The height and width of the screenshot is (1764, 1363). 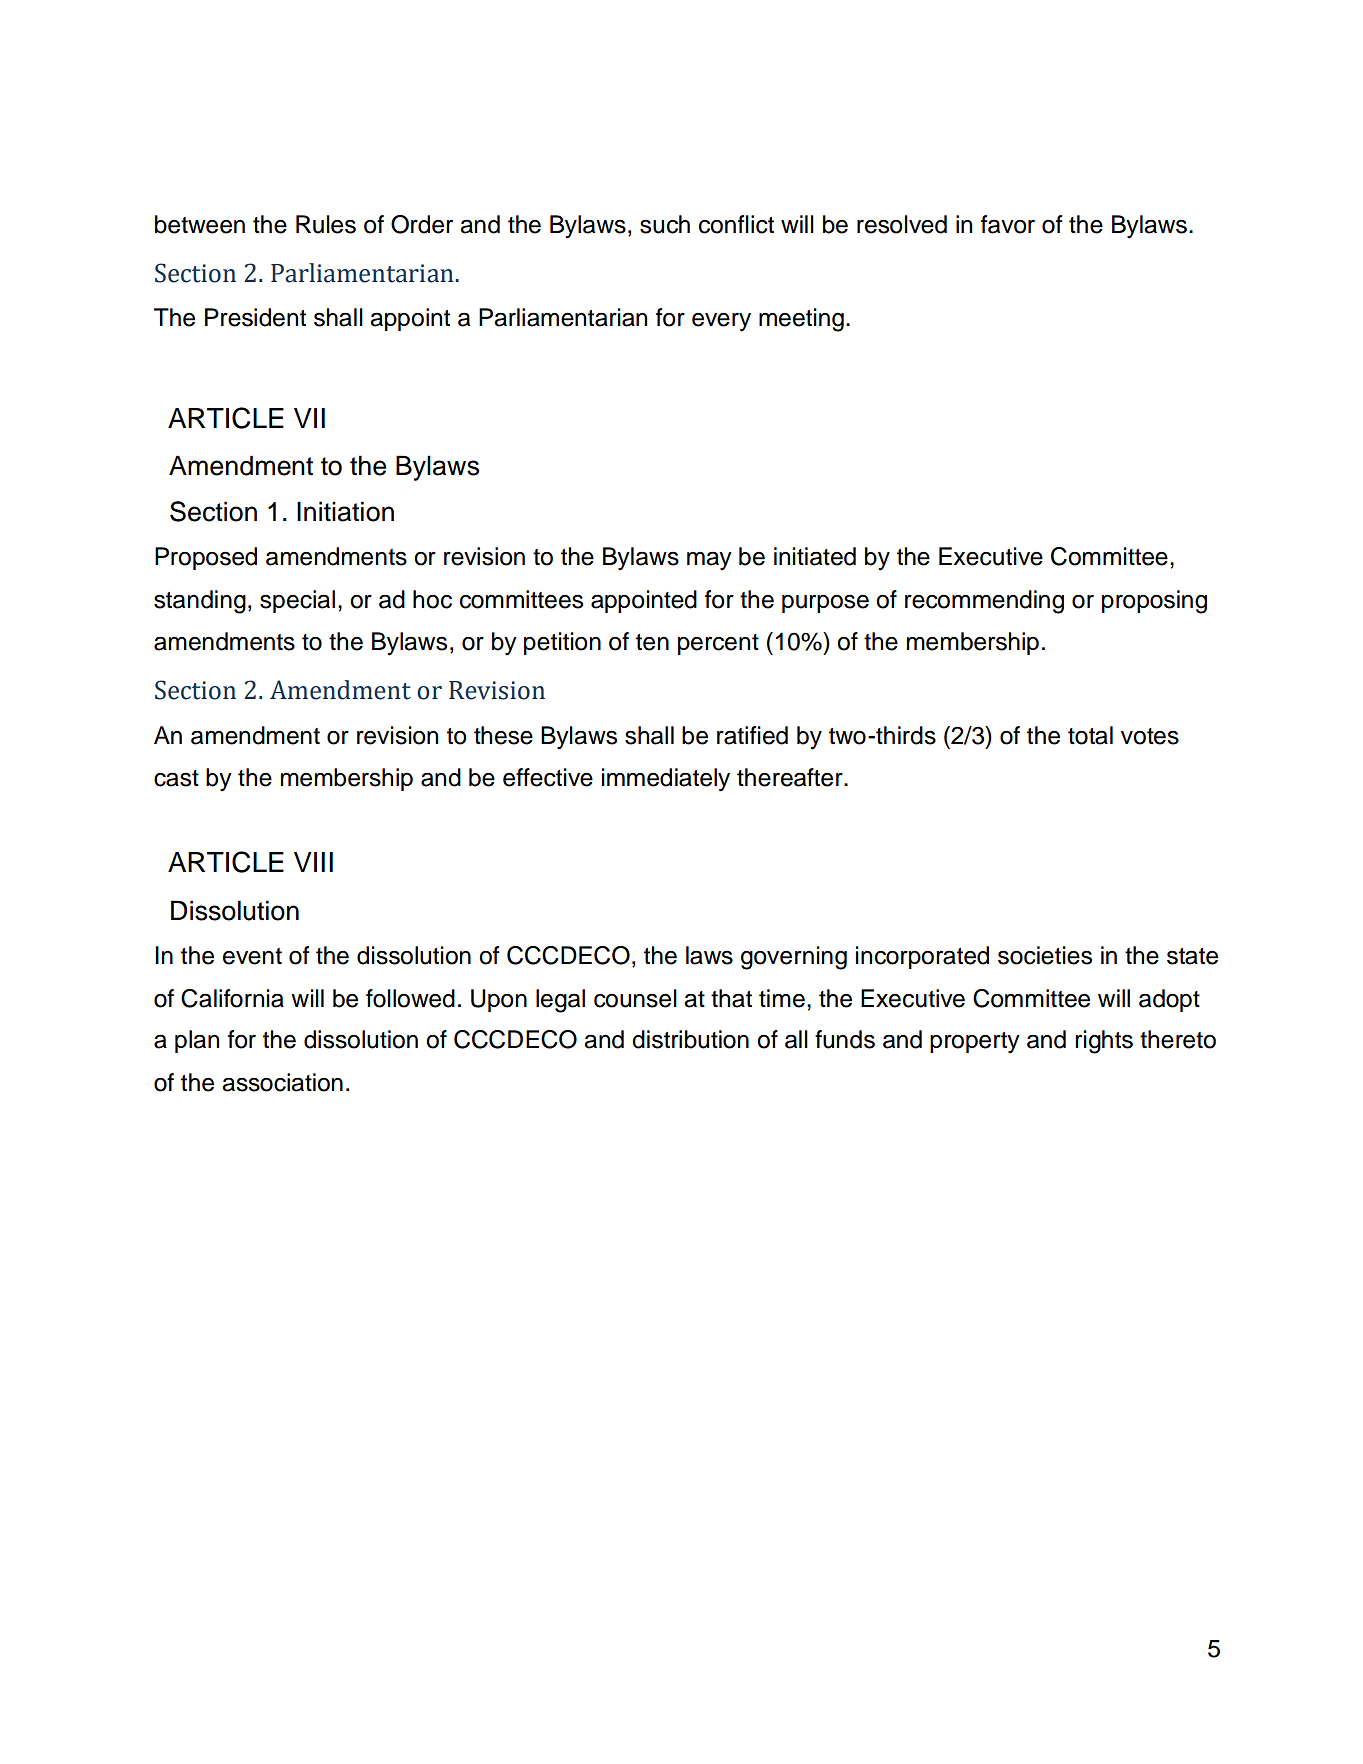 I want to click on proposing, so click(x=1154, y=602).
